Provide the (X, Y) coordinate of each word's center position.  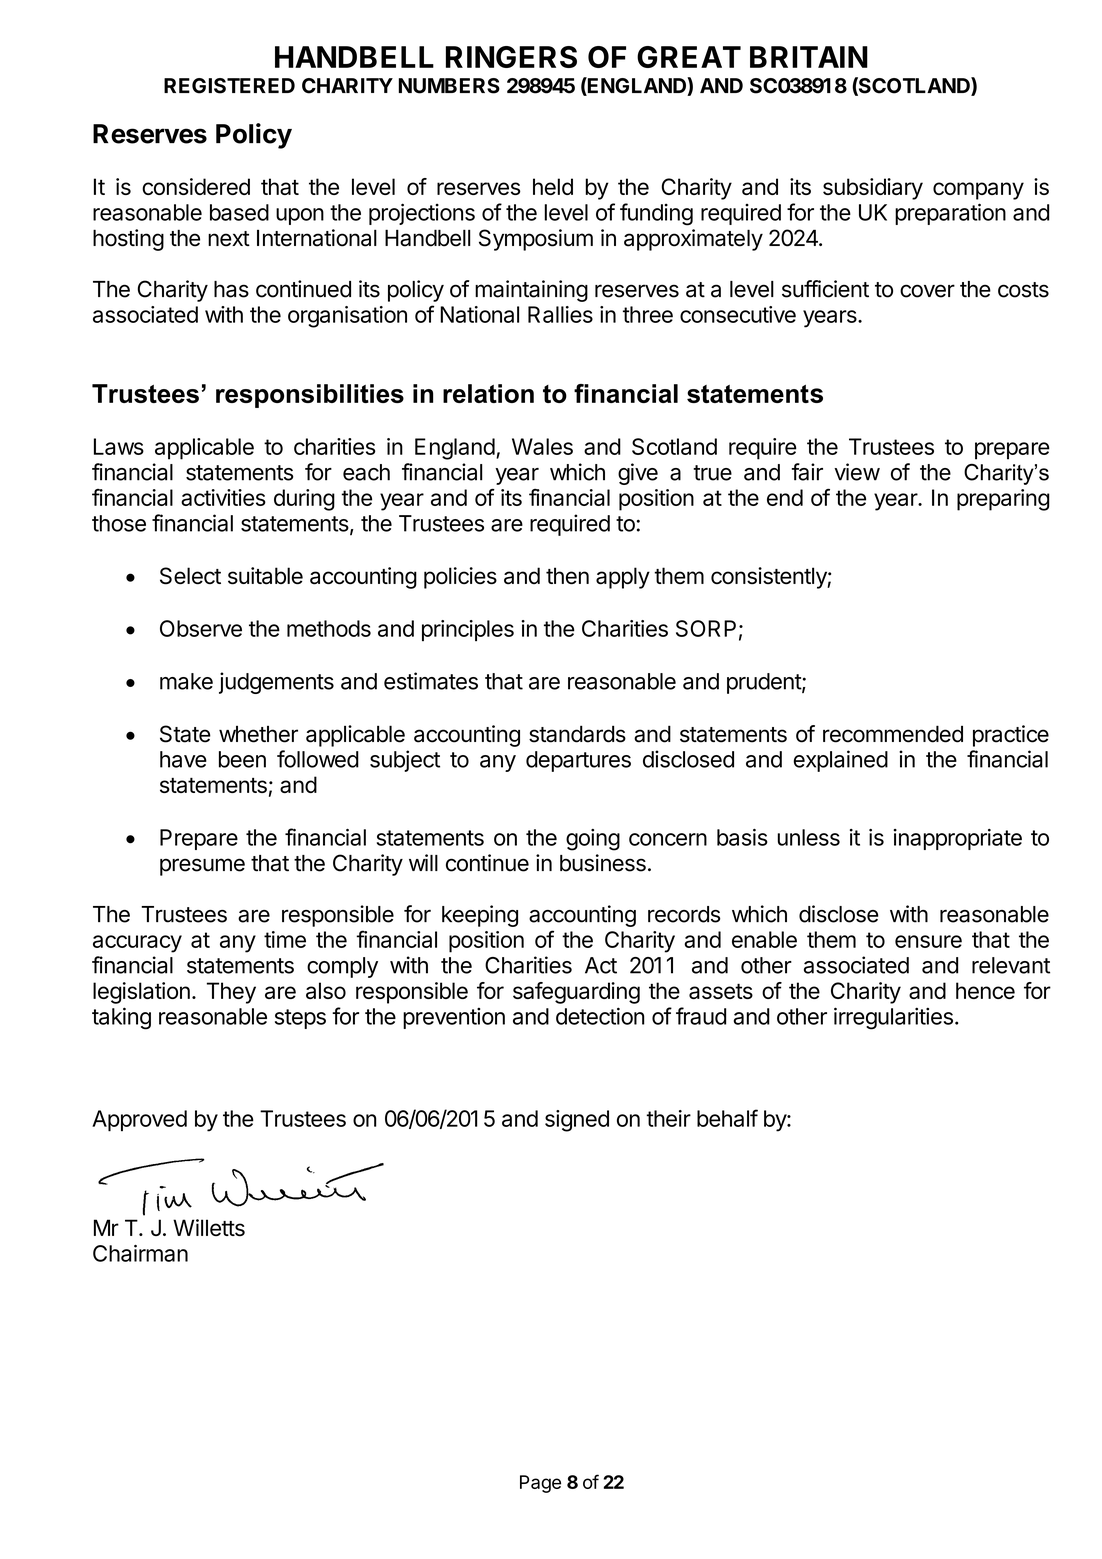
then (567, 576)
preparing (1003, 500)
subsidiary (873, 189)
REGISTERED (229, 86)
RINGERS (511, 57)
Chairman (140, 1253)
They (231, 993)
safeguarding (576, 993)
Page (540, 1484)
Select (190, 576)
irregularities (893, 1018)
